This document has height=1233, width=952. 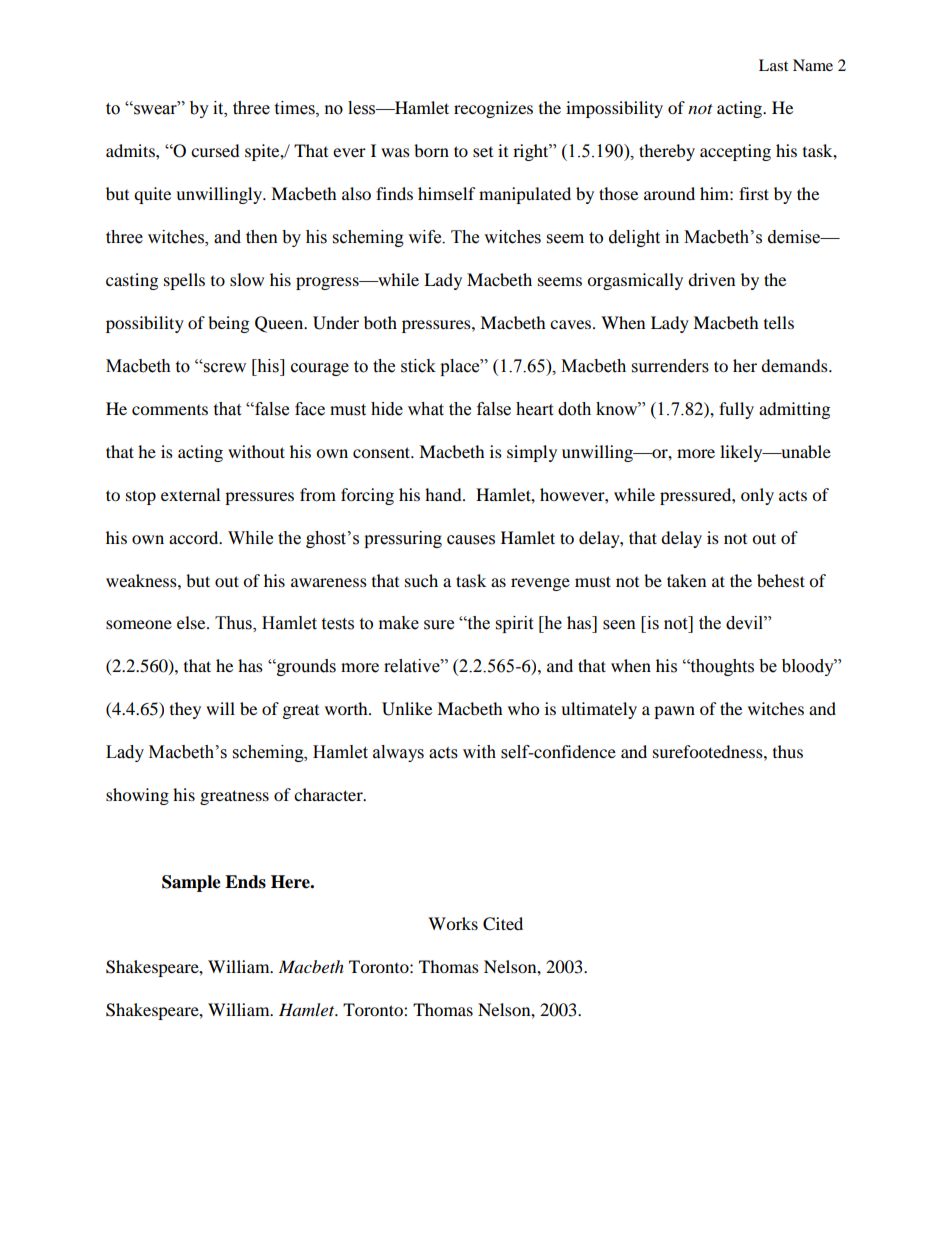 What do you see at coordinates (224, 367) in the document?
I see `screw` at bounding box center [224, 367].
